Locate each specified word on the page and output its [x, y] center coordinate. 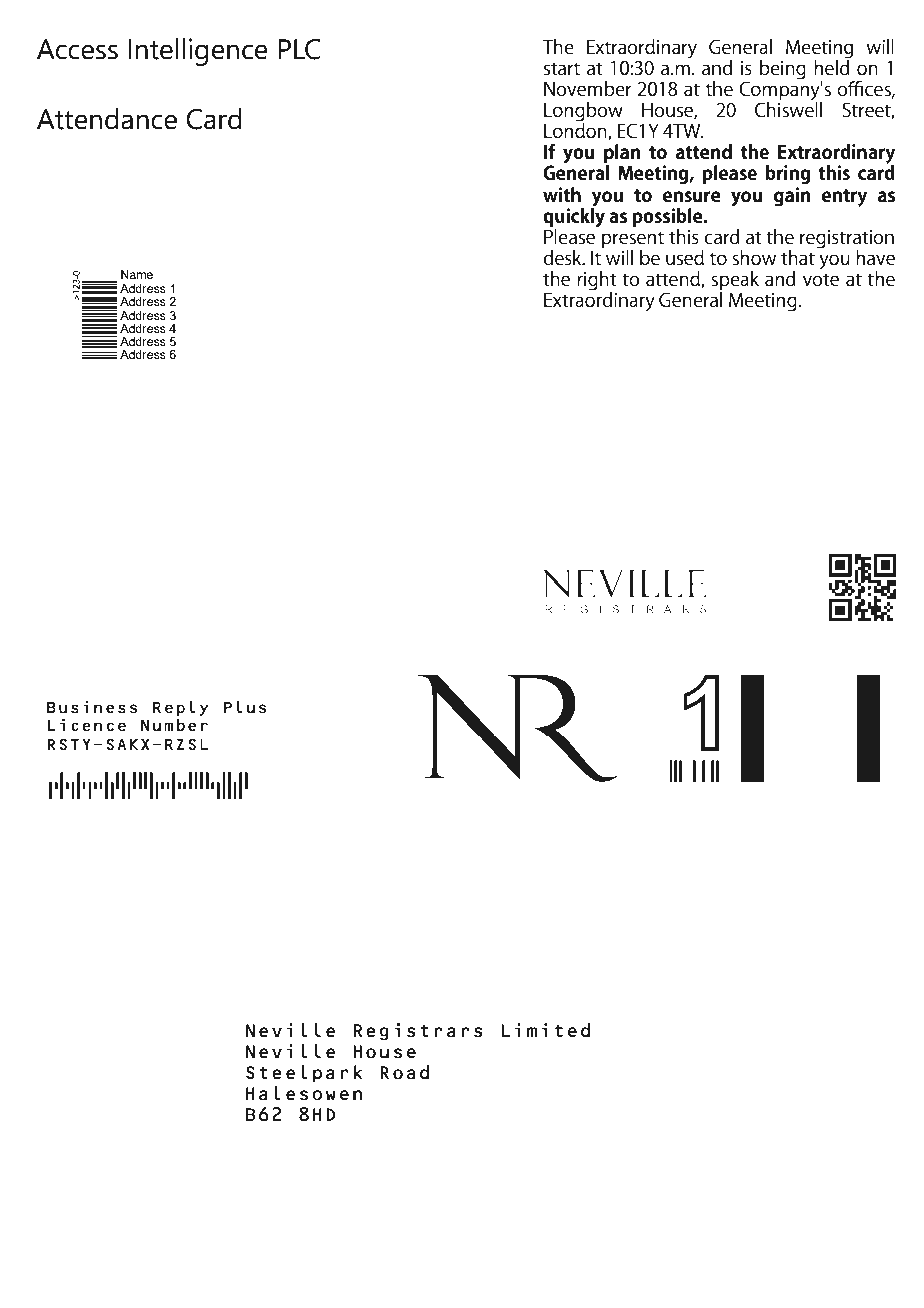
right [597, 282]
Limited [545, 1030]
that [798, 258]
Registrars [418, 1032]
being [783, 70]
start [562, 69]
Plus [245, 707]
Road [404, 1072]
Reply [180, 708]
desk [563, 257]
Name [137, 274]
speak [735, 282]
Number [174, 725]
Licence [87, 725]
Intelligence [198, 52]
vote [821, 280]
